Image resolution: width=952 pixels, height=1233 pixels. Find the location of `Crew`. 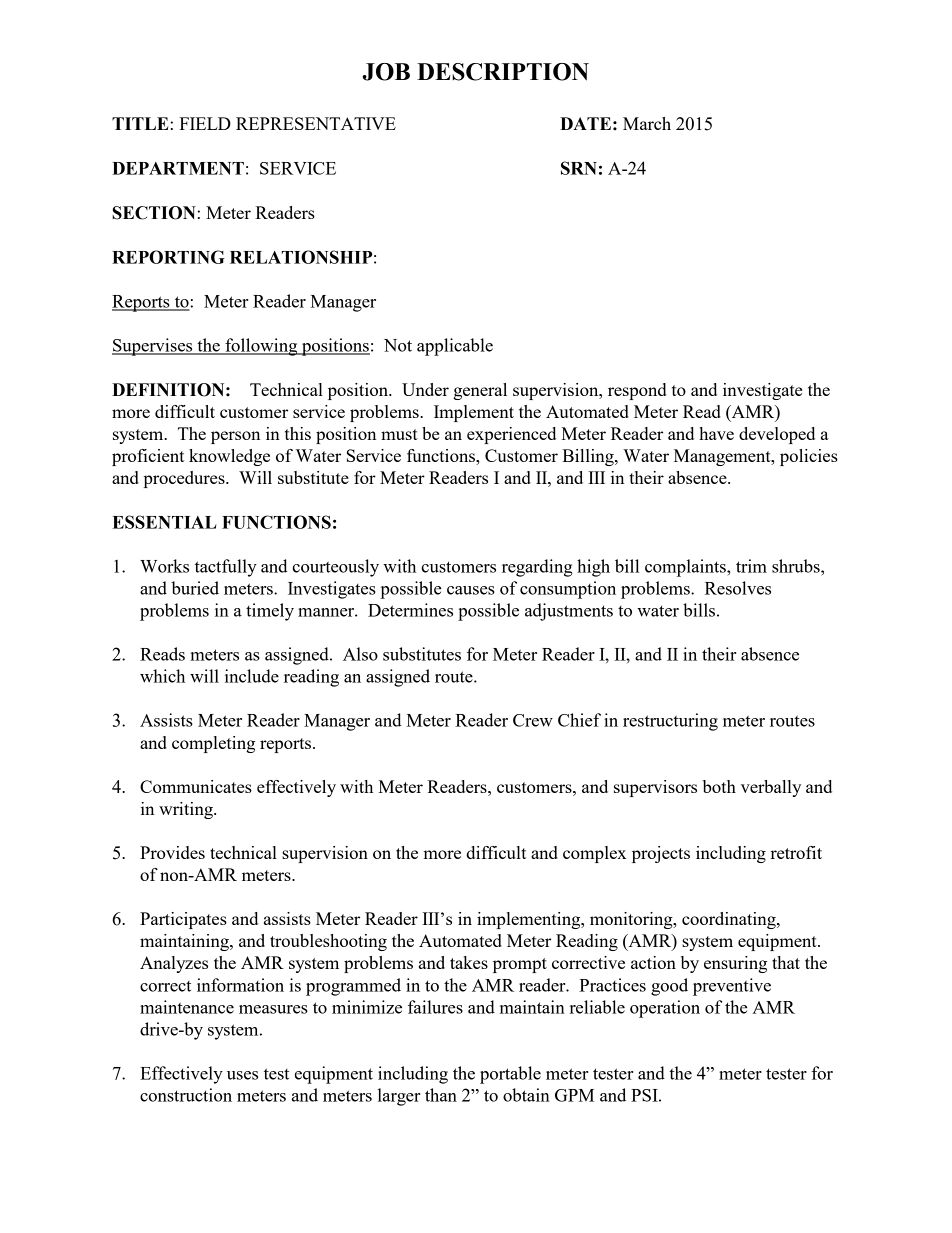

Crew is located at coordinates (533, 720).
